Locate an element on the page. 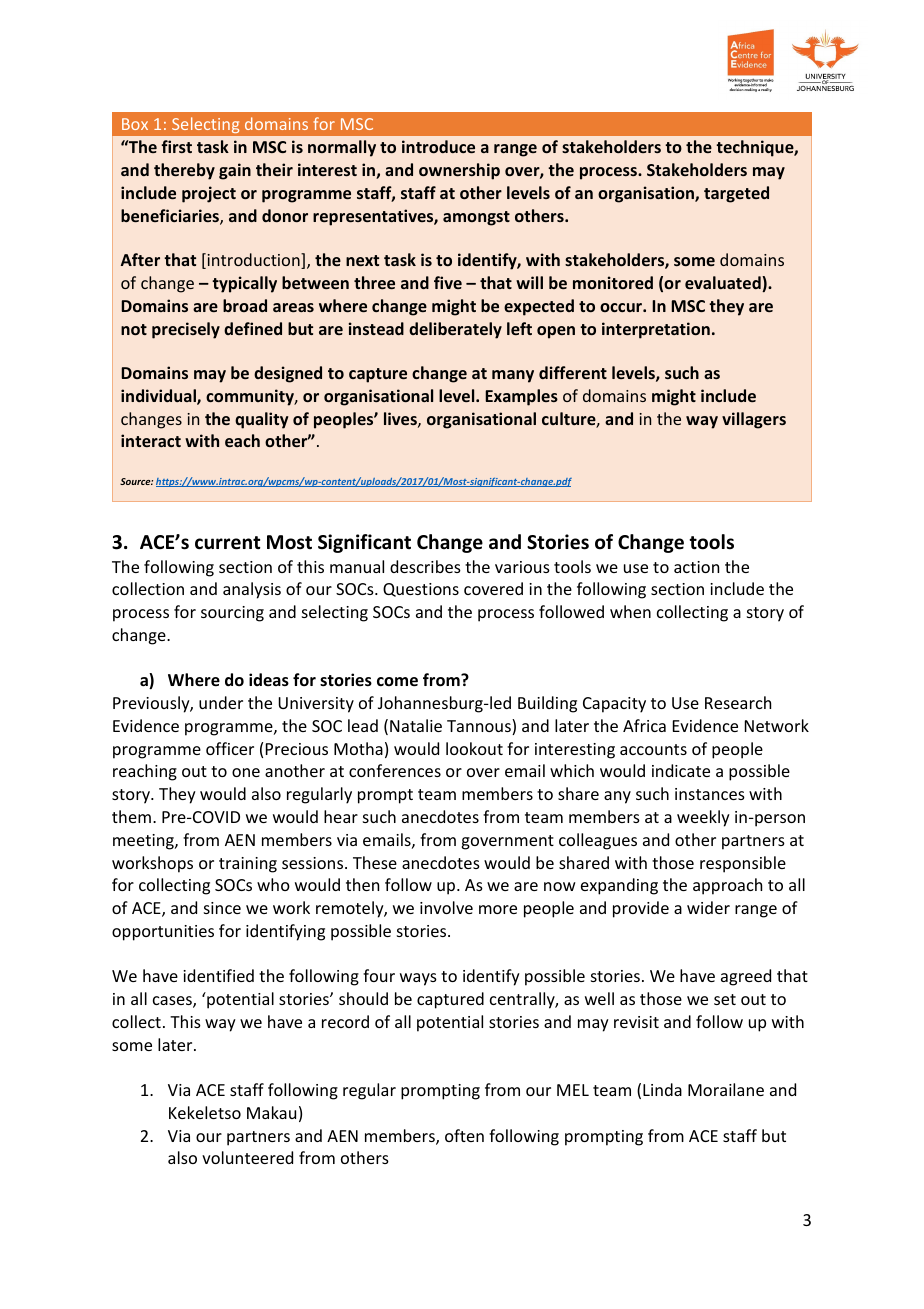 This page has height=1309, width=924. one is located at coordinates (246, 772).
